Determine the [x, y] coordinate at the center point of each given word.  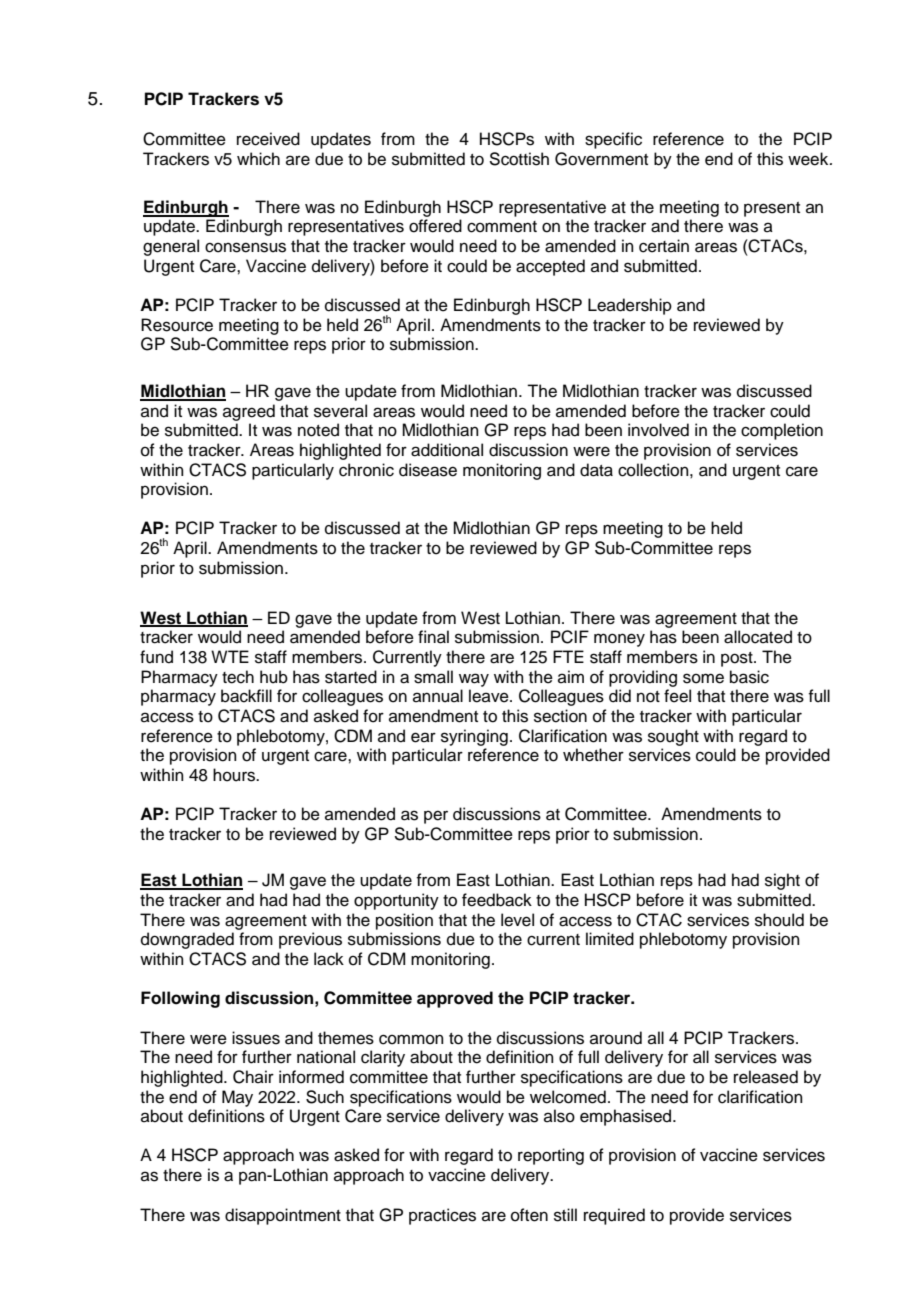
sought [673, 737]
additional [447, 450]
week [809, 159]
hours [235, 775]
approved [455, 999]
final [433, 637]
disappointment [283, 1216]
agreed [249, 412]
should [779, 920]
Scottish [519, 159]
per [436, 817]
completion [782, 431]
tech [238, 677]
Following [180, 999]
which [258, 159]
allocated [758, 637]
